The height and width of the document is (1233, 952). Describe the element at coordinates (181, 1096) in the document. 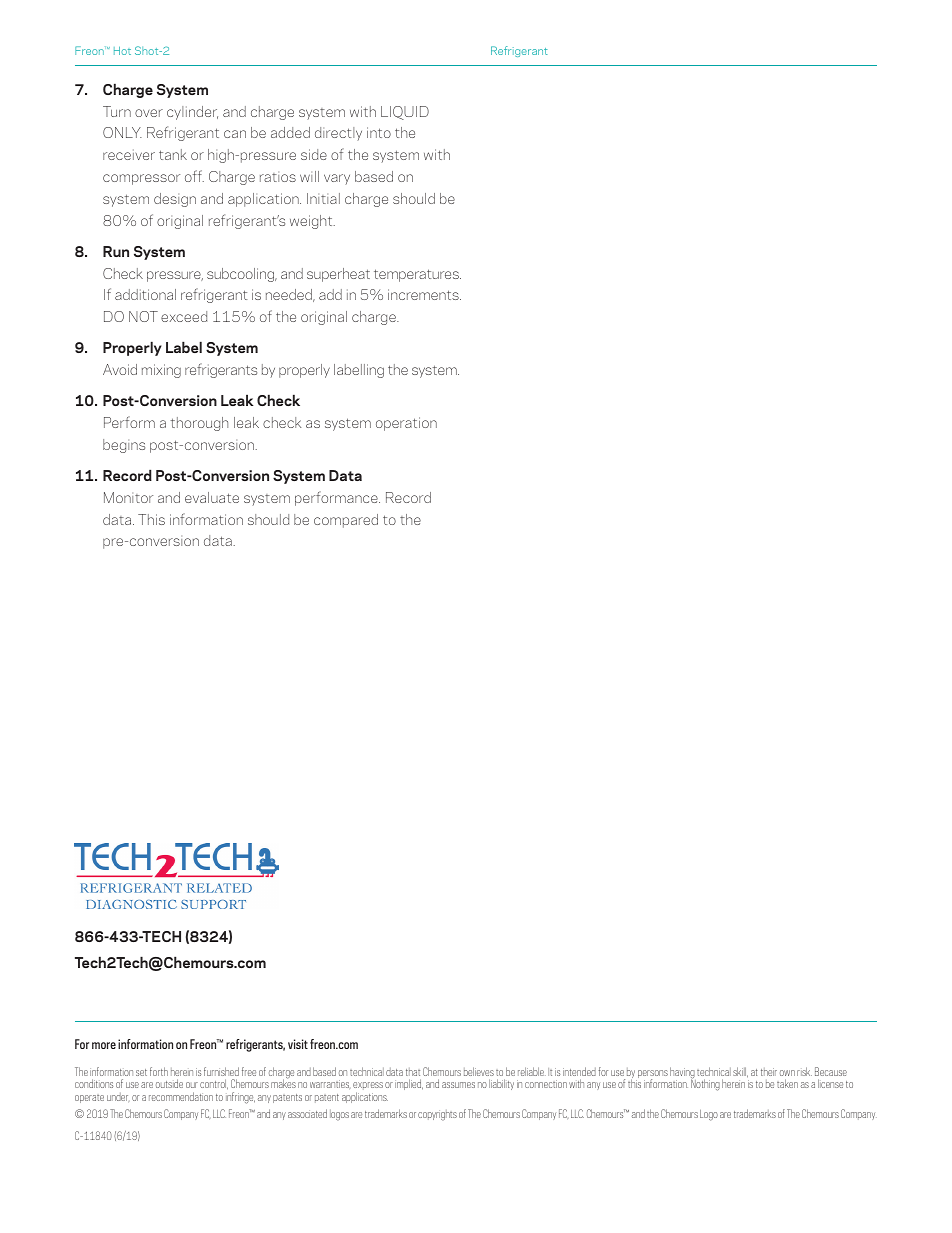

I see `recommendation` at that location.
